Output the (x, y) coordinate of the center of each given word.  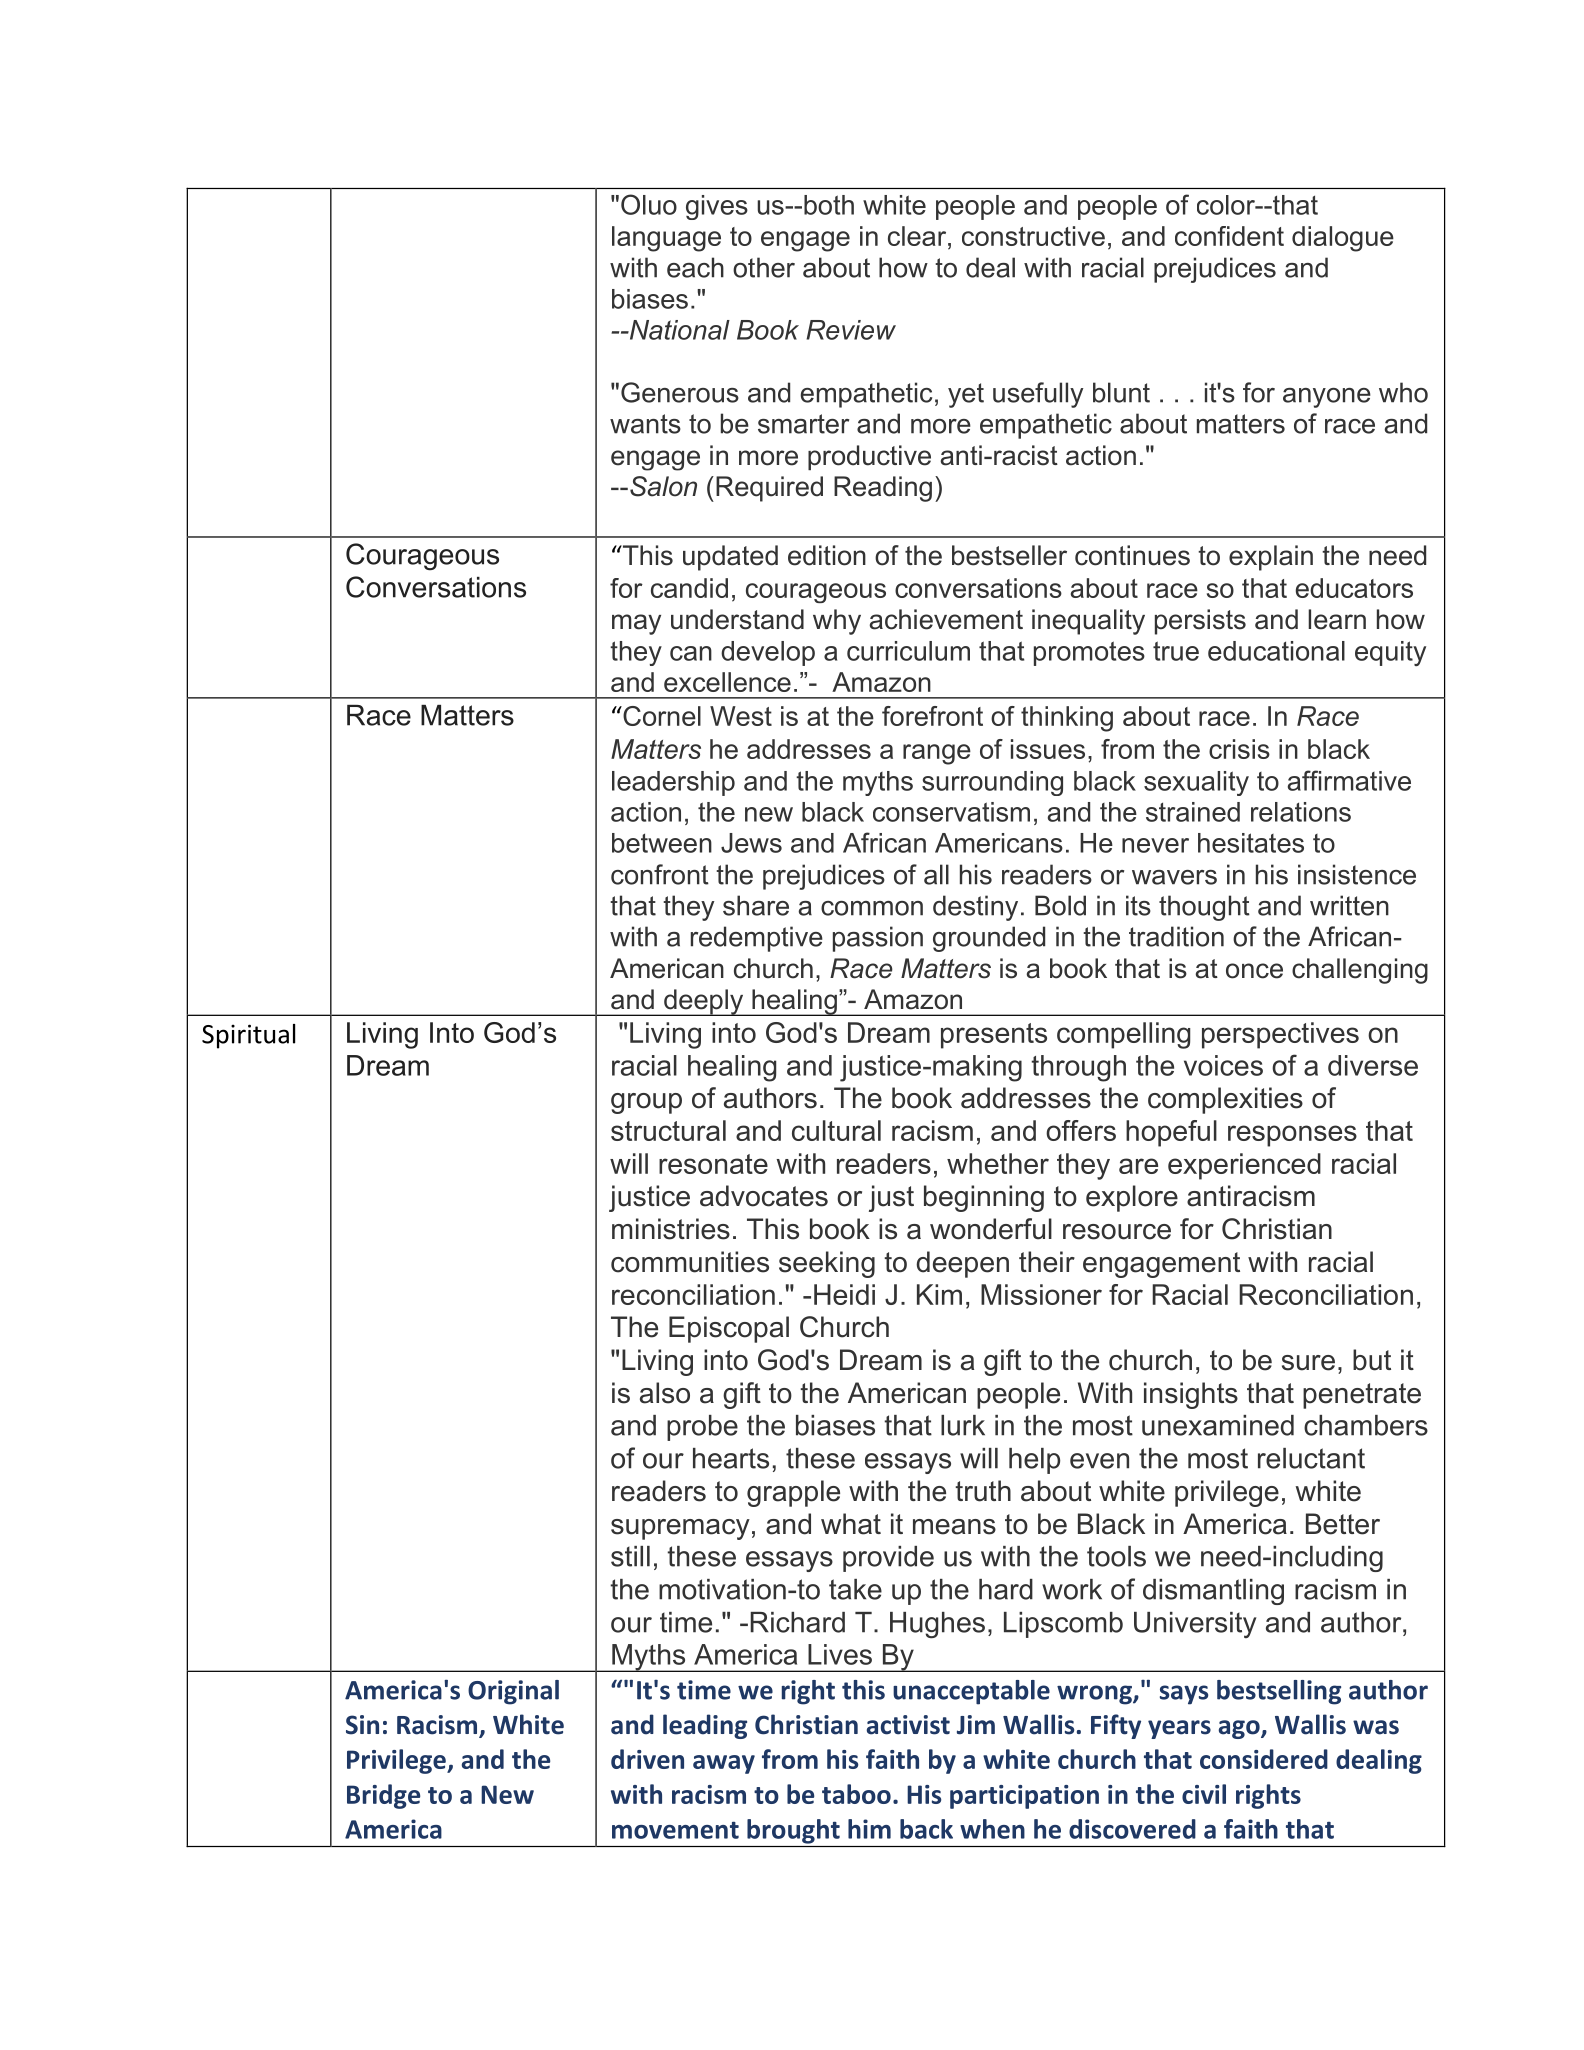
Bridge (383, 1796)
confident (1229, 236)
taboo (856, 1794)
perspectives (1280, 1035)
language (666, 239)
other (764, 267)
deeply (704, 1002)
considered (1264, 1759)
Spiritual (248, 1036)
